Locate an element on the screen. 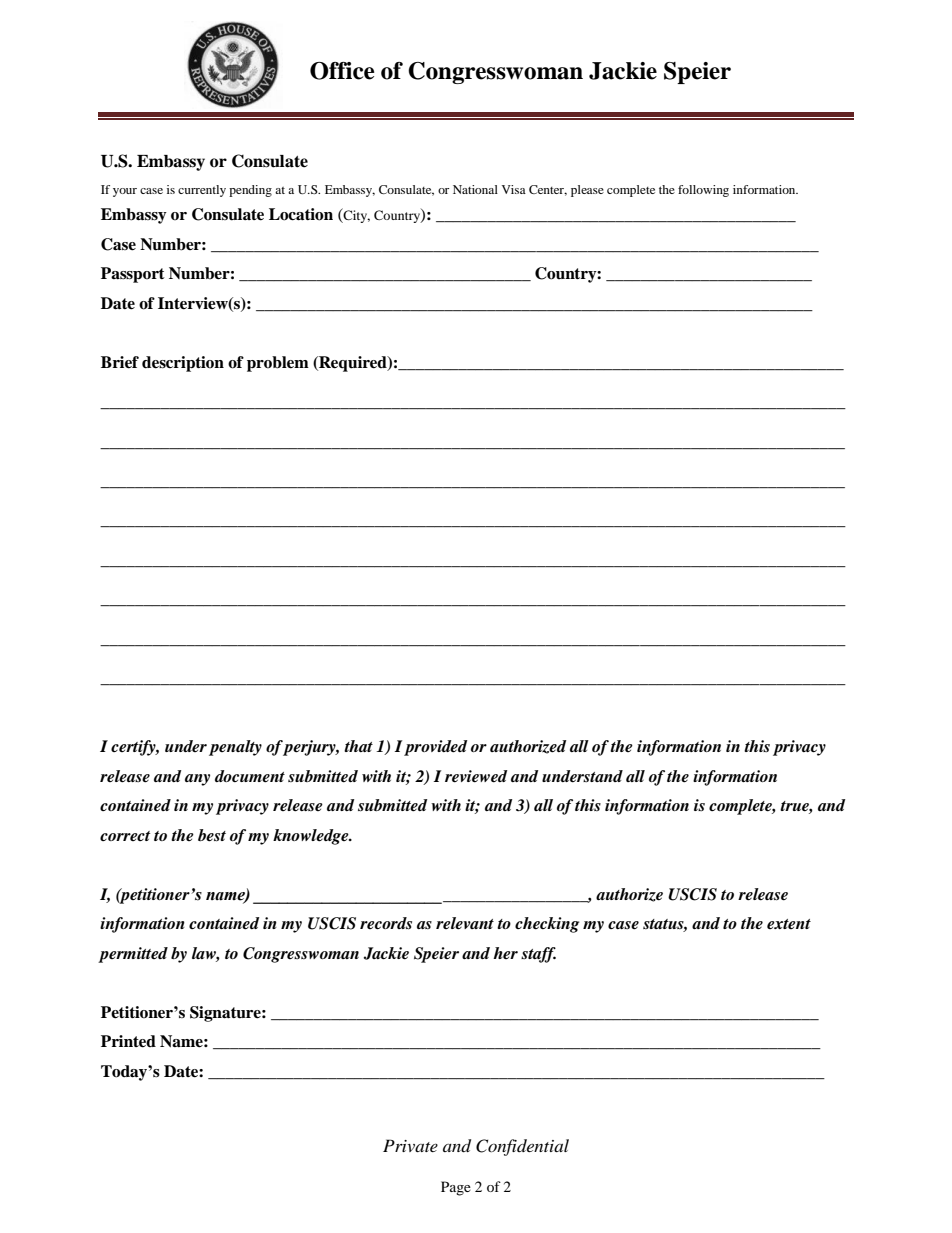 This screenshot has width=952, height=1233. Printed is located at coordinates (128, 1041).
